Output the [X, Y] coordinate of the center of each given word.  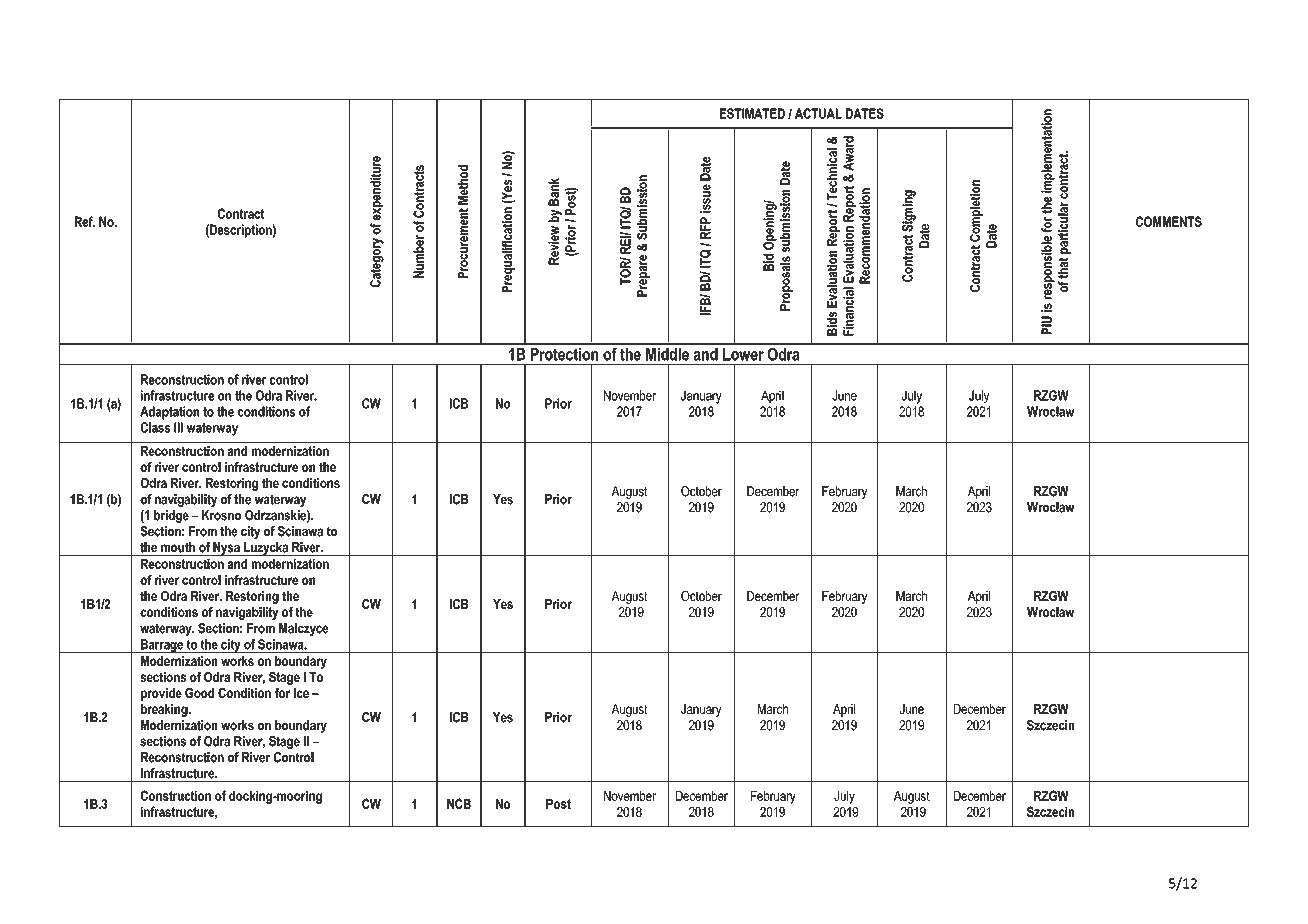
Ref [85, 221]
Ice [301, 693]
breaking [165, 710]
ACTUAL [818, 113]
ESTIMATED [752, 113]
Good [199, 693]
